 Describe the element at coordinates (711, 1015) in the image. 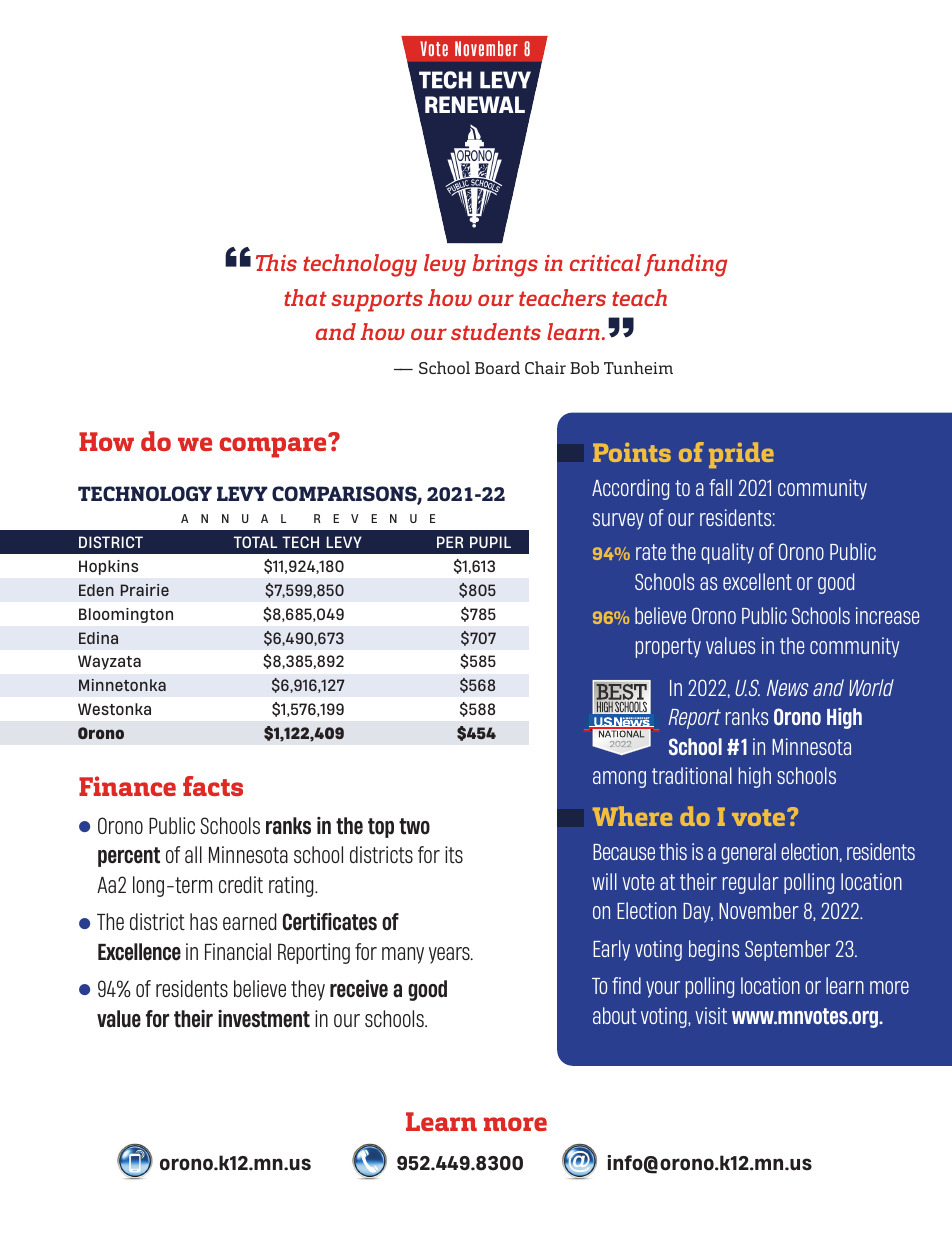

I see `visit` at that location.
